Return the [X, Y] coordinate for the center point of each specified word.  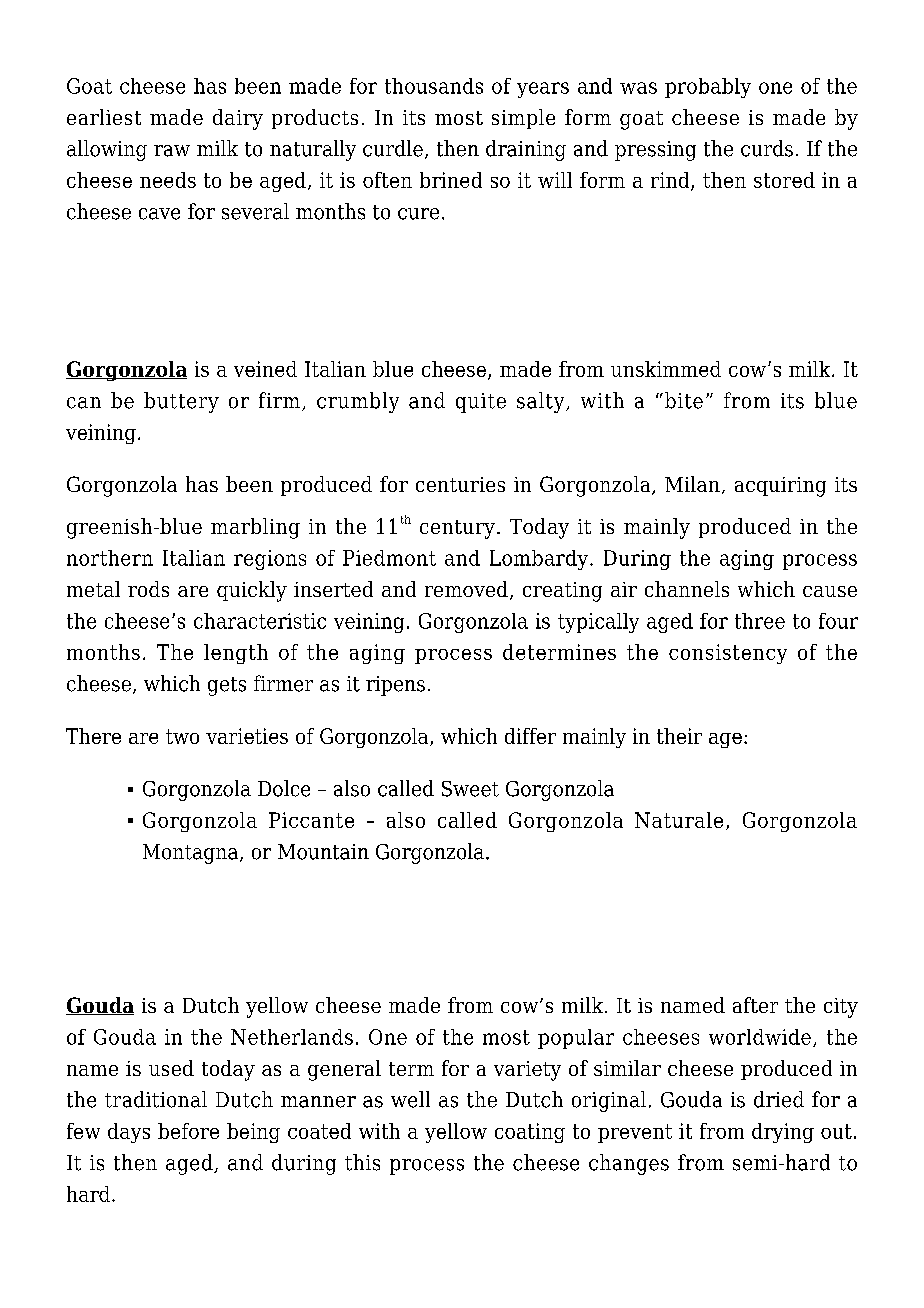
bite [682, 400]
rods [148, 589]
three [760, 621]
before [188, 1131]
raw [172, 151]
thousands [434, 86]
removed [466, 589]
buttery [181, 402]
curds [767, 148]
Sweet [470, 789]
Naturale [679, 820]
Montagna [192, 854]
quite [481, 403]
